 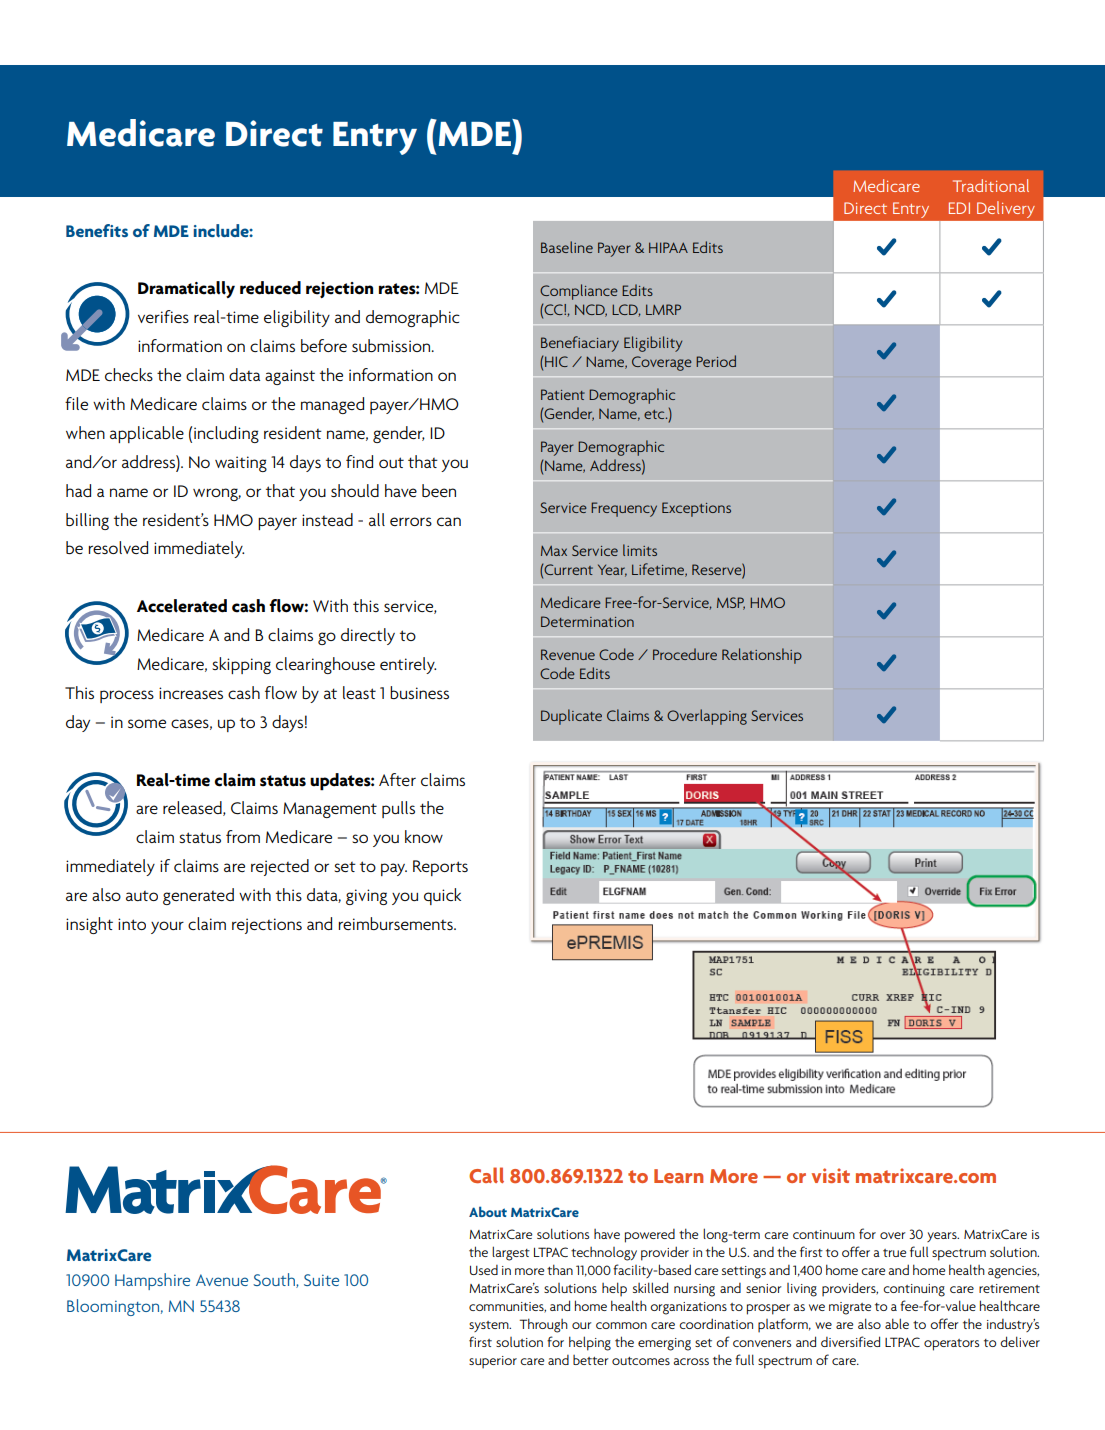 What do you see at coordinates (543, 1325) in the page?
I see `Through` at bounding box center [543, 1325].
